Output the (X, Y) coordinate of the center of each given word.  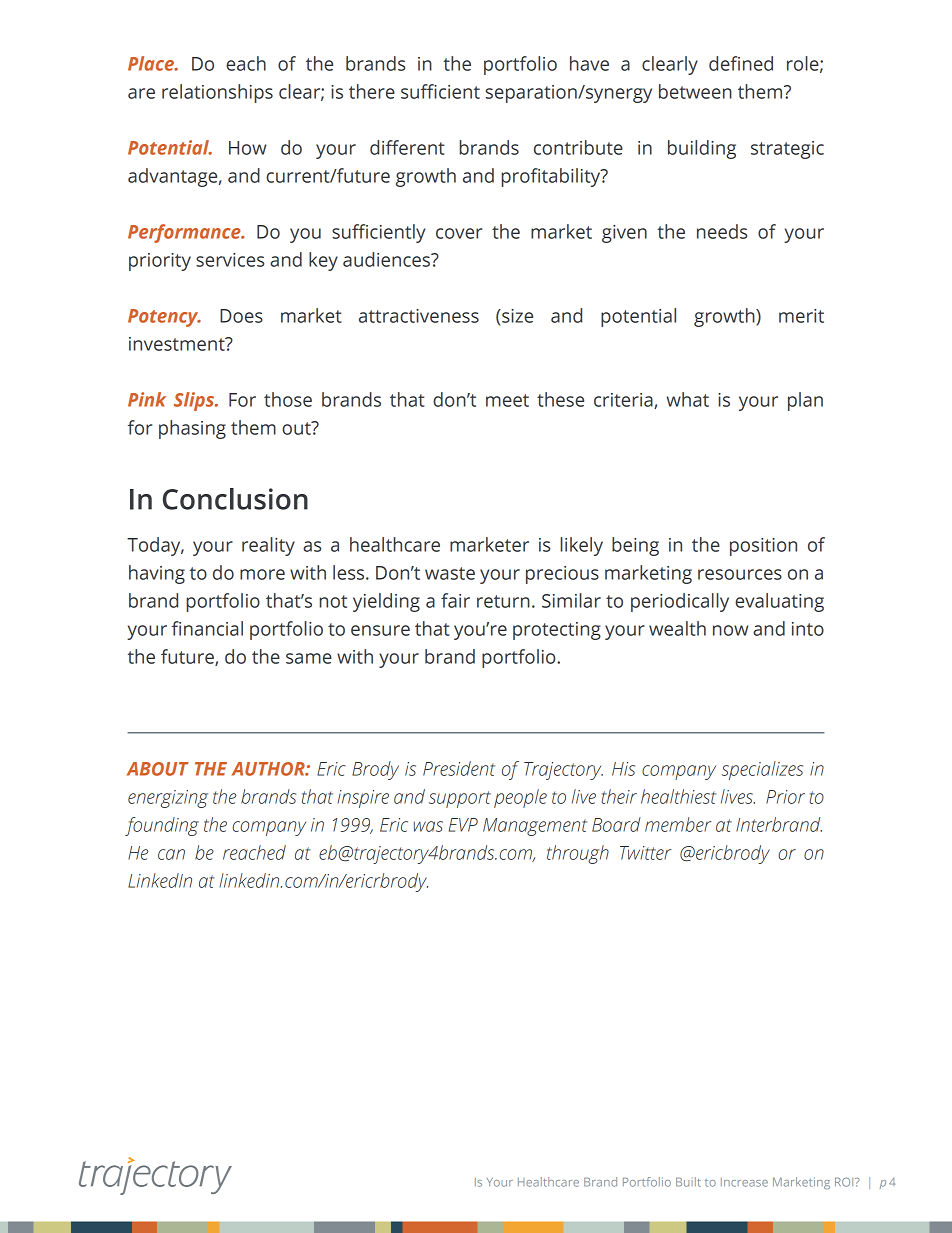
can (171, 854)
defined (741, 63)
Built (688, 1182)
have (589, 63)
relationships (217, 93)
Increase (744, 1182)
